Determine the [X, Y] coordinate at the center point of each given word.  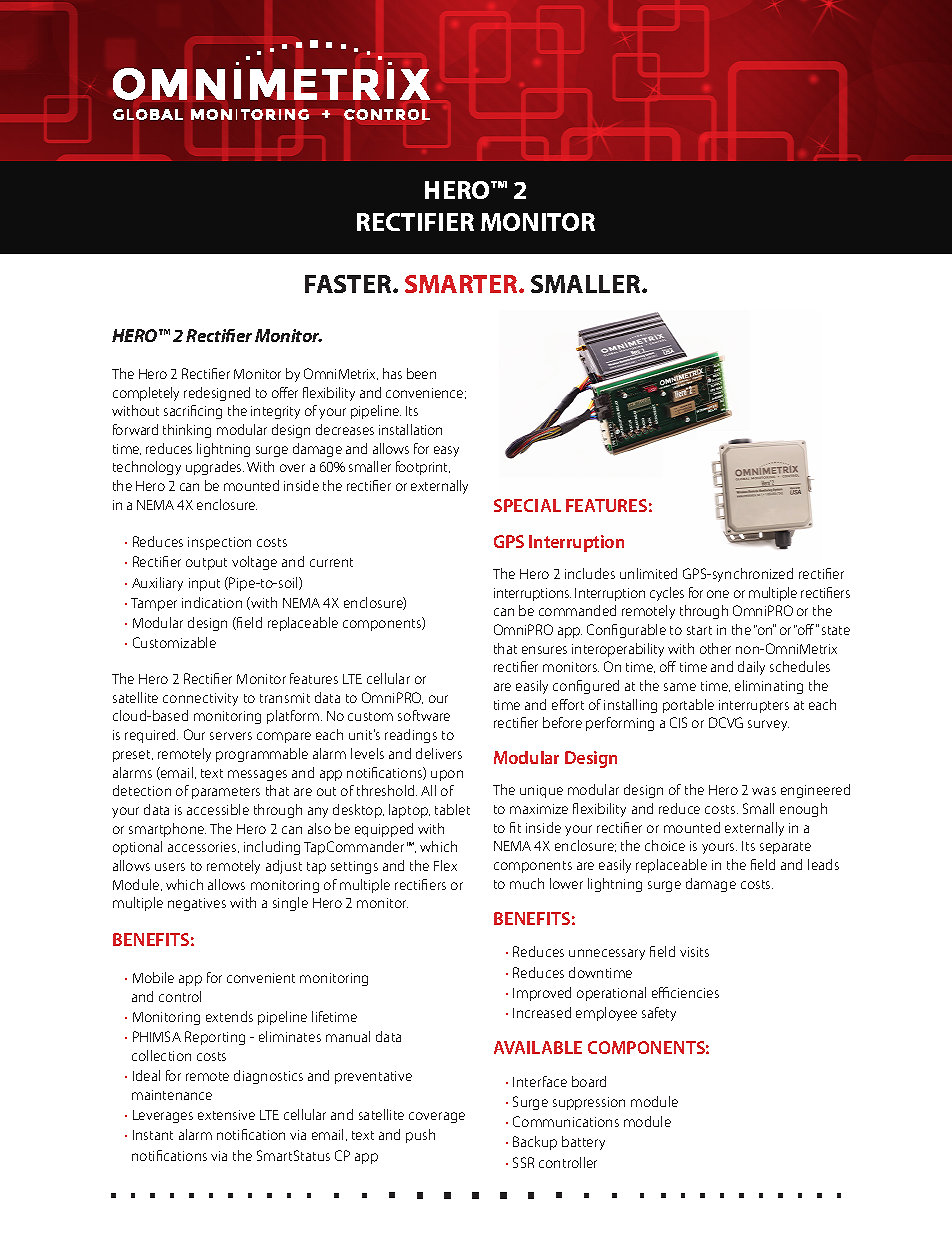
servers [231, 736]
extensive [226, 1115]
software [424, 715]
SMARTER [462, 284]
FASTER [349, 284]
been [421, 373]
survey [768, 725]
